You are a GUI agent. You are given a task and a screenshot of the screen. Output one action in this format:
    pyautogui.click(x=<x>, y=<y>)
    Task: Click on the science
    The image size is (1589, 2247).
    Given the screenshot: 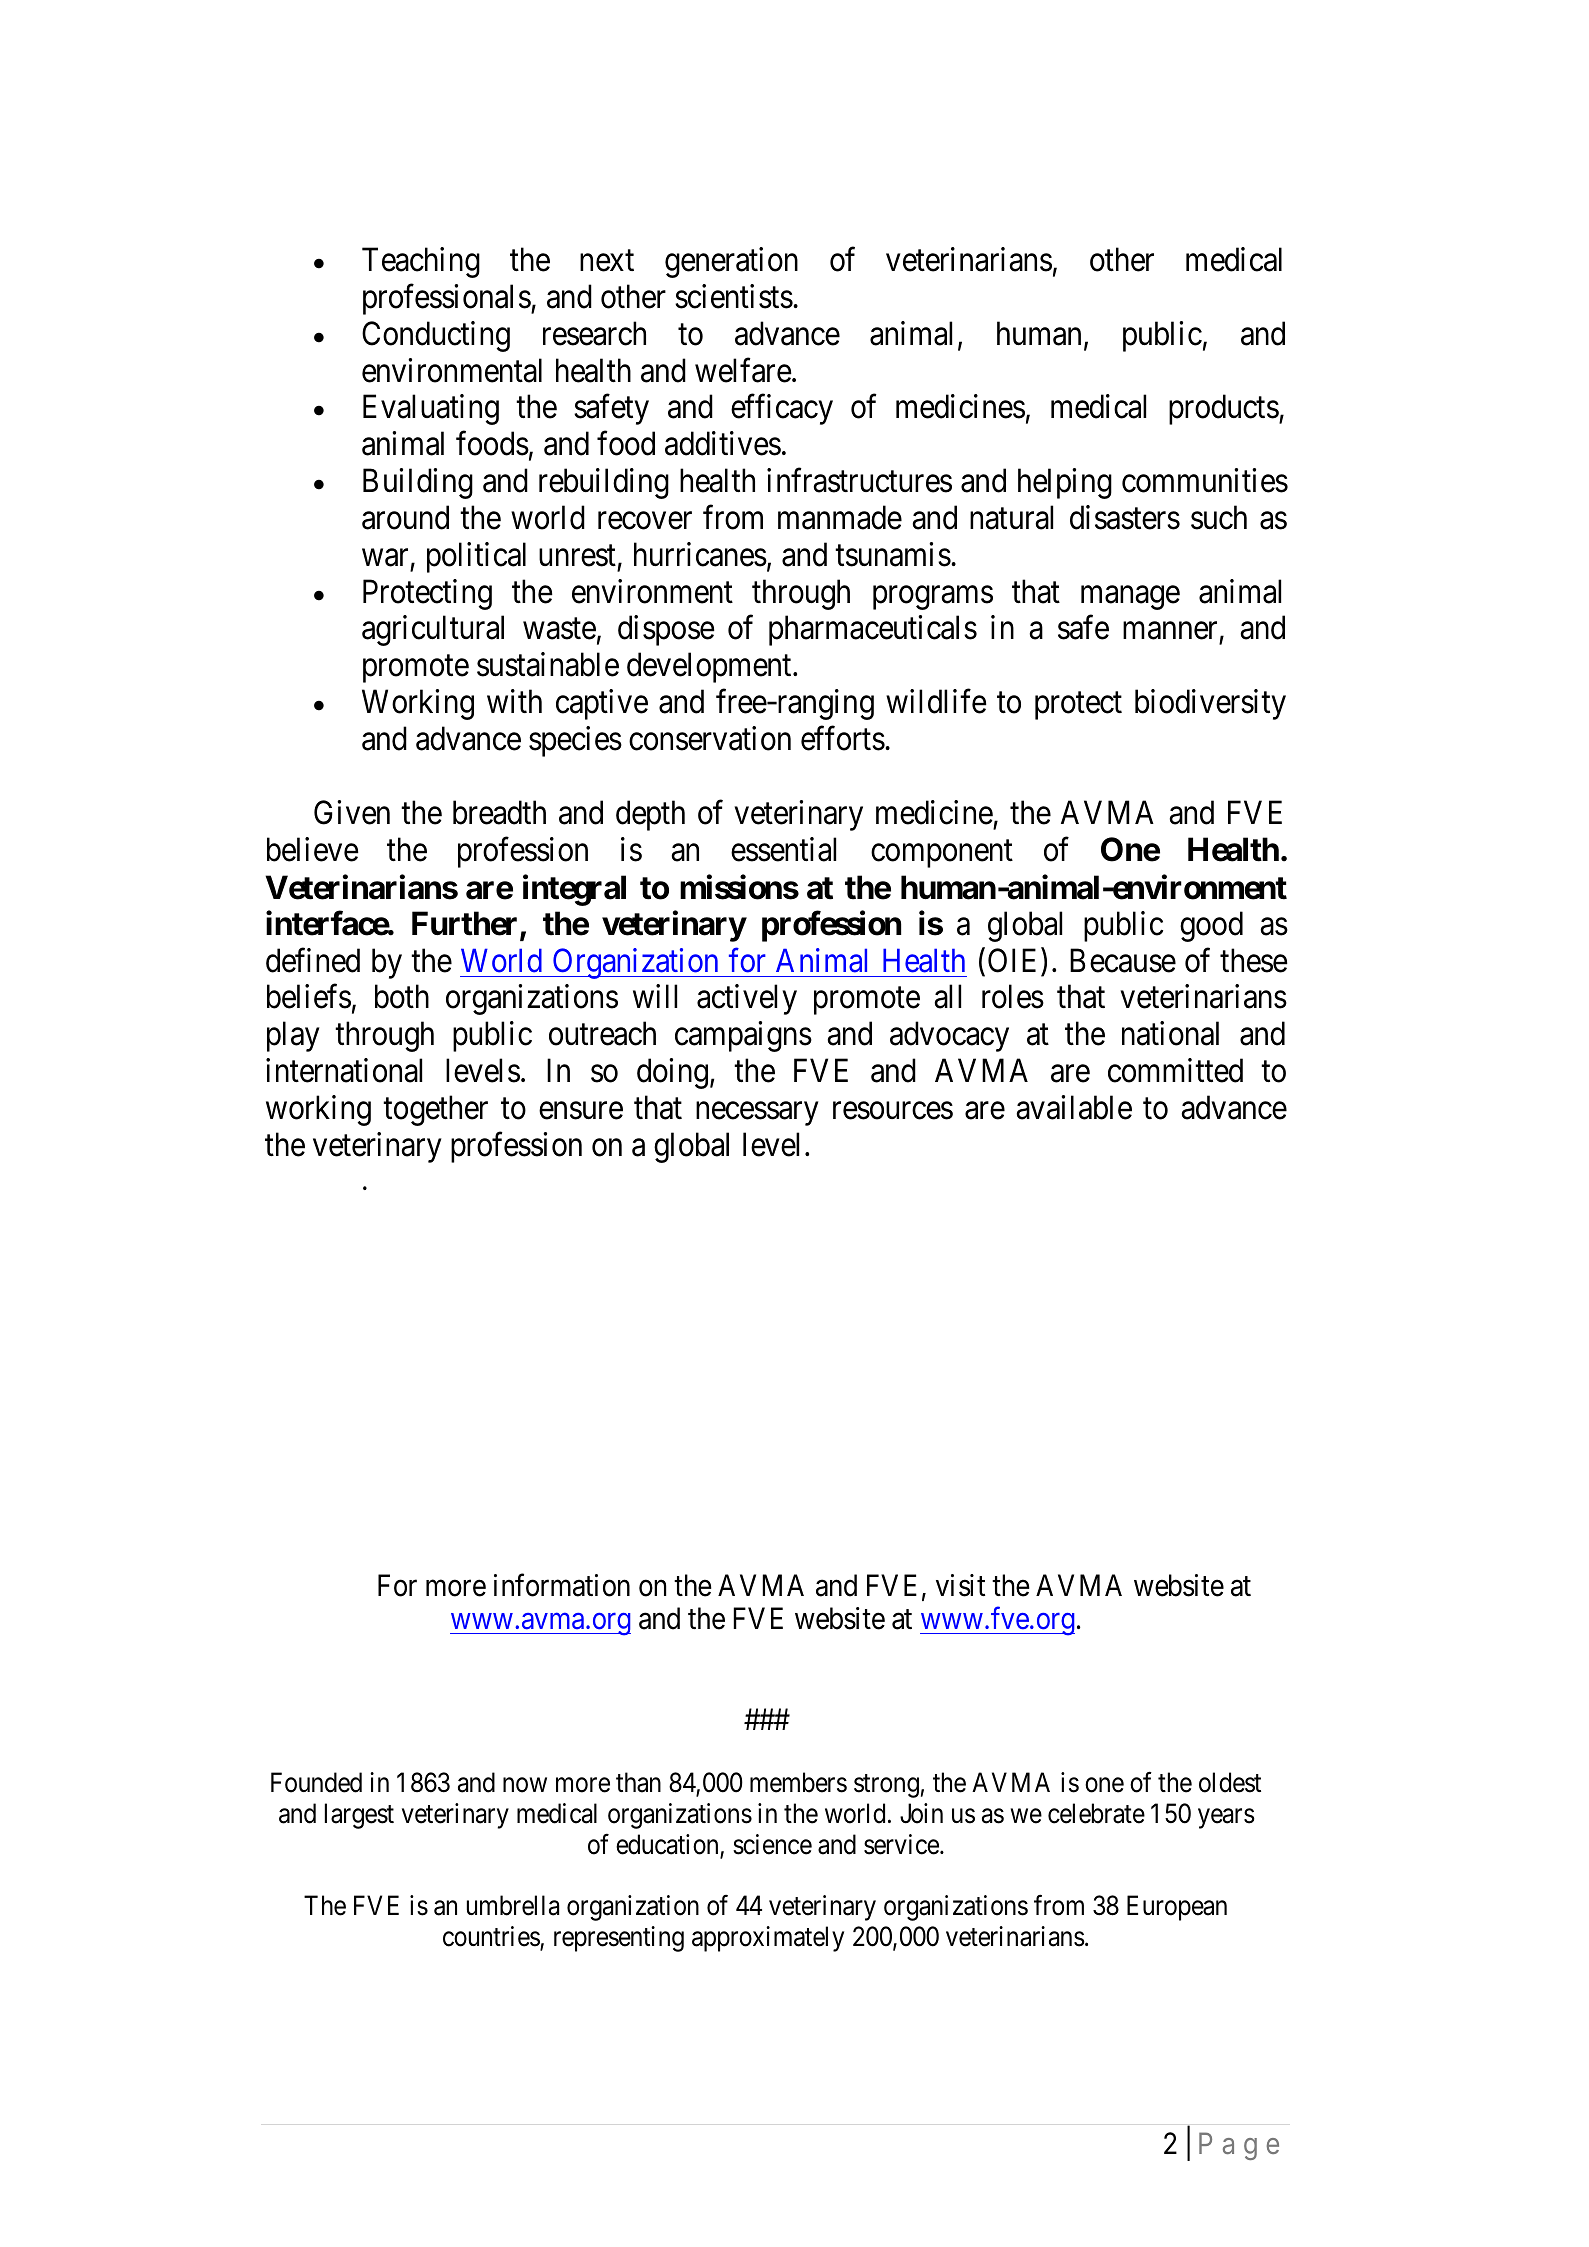 What is the action you would take?
    pyautogui.click(x=772, y=1844)
